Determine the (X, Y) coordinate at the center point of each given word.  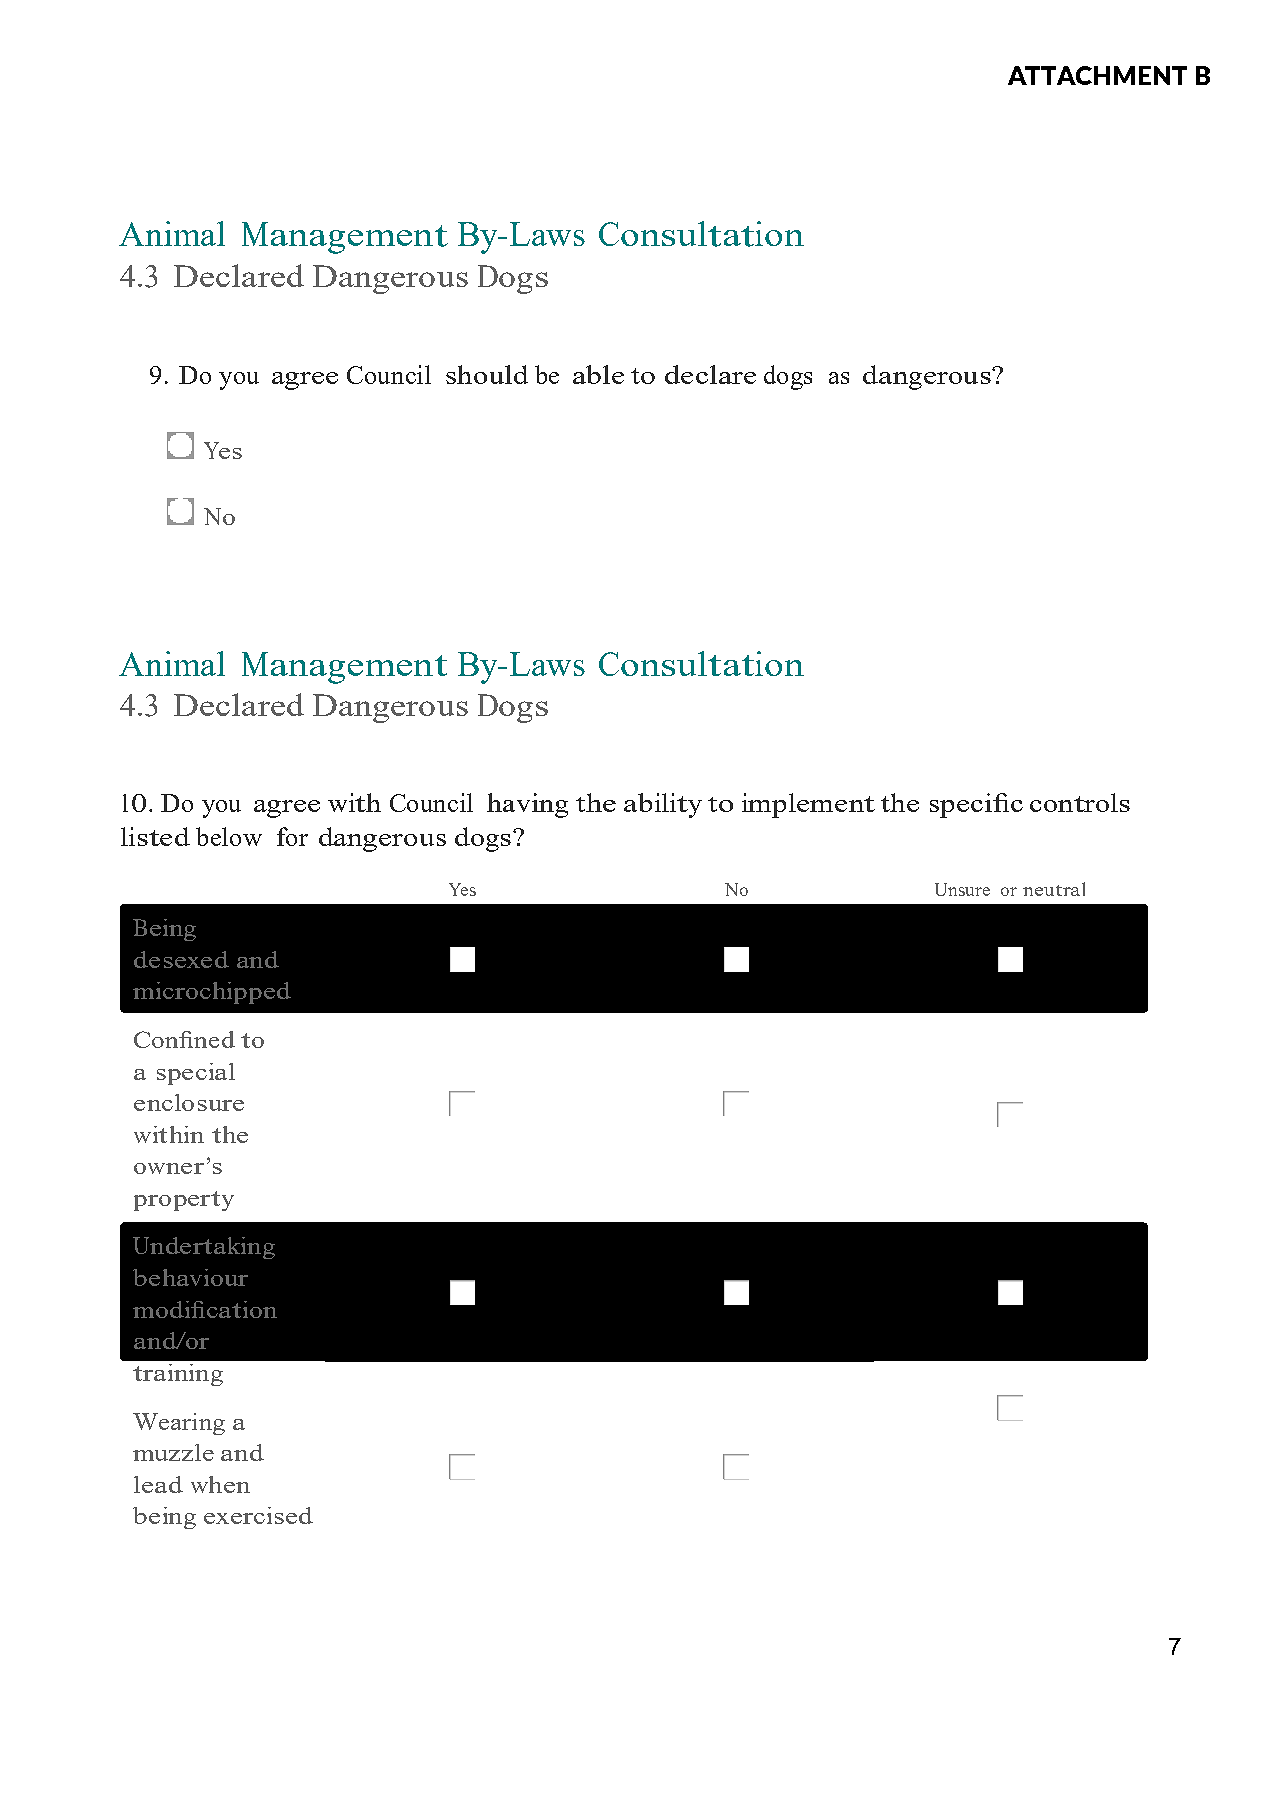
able (598, 374)
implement (808, 805)
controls (1080, 802)
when (220, 1484)
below (229, 836)
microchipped (212, 993)
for (292, 836)
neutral (1054, 889)
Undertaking (204, 1248)
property (184, 1201)
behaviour (190, 1277)
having (527, 805)
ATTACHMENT (1097, 75)
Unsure (962, 889)
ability (663, 805)
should (487, 374)
